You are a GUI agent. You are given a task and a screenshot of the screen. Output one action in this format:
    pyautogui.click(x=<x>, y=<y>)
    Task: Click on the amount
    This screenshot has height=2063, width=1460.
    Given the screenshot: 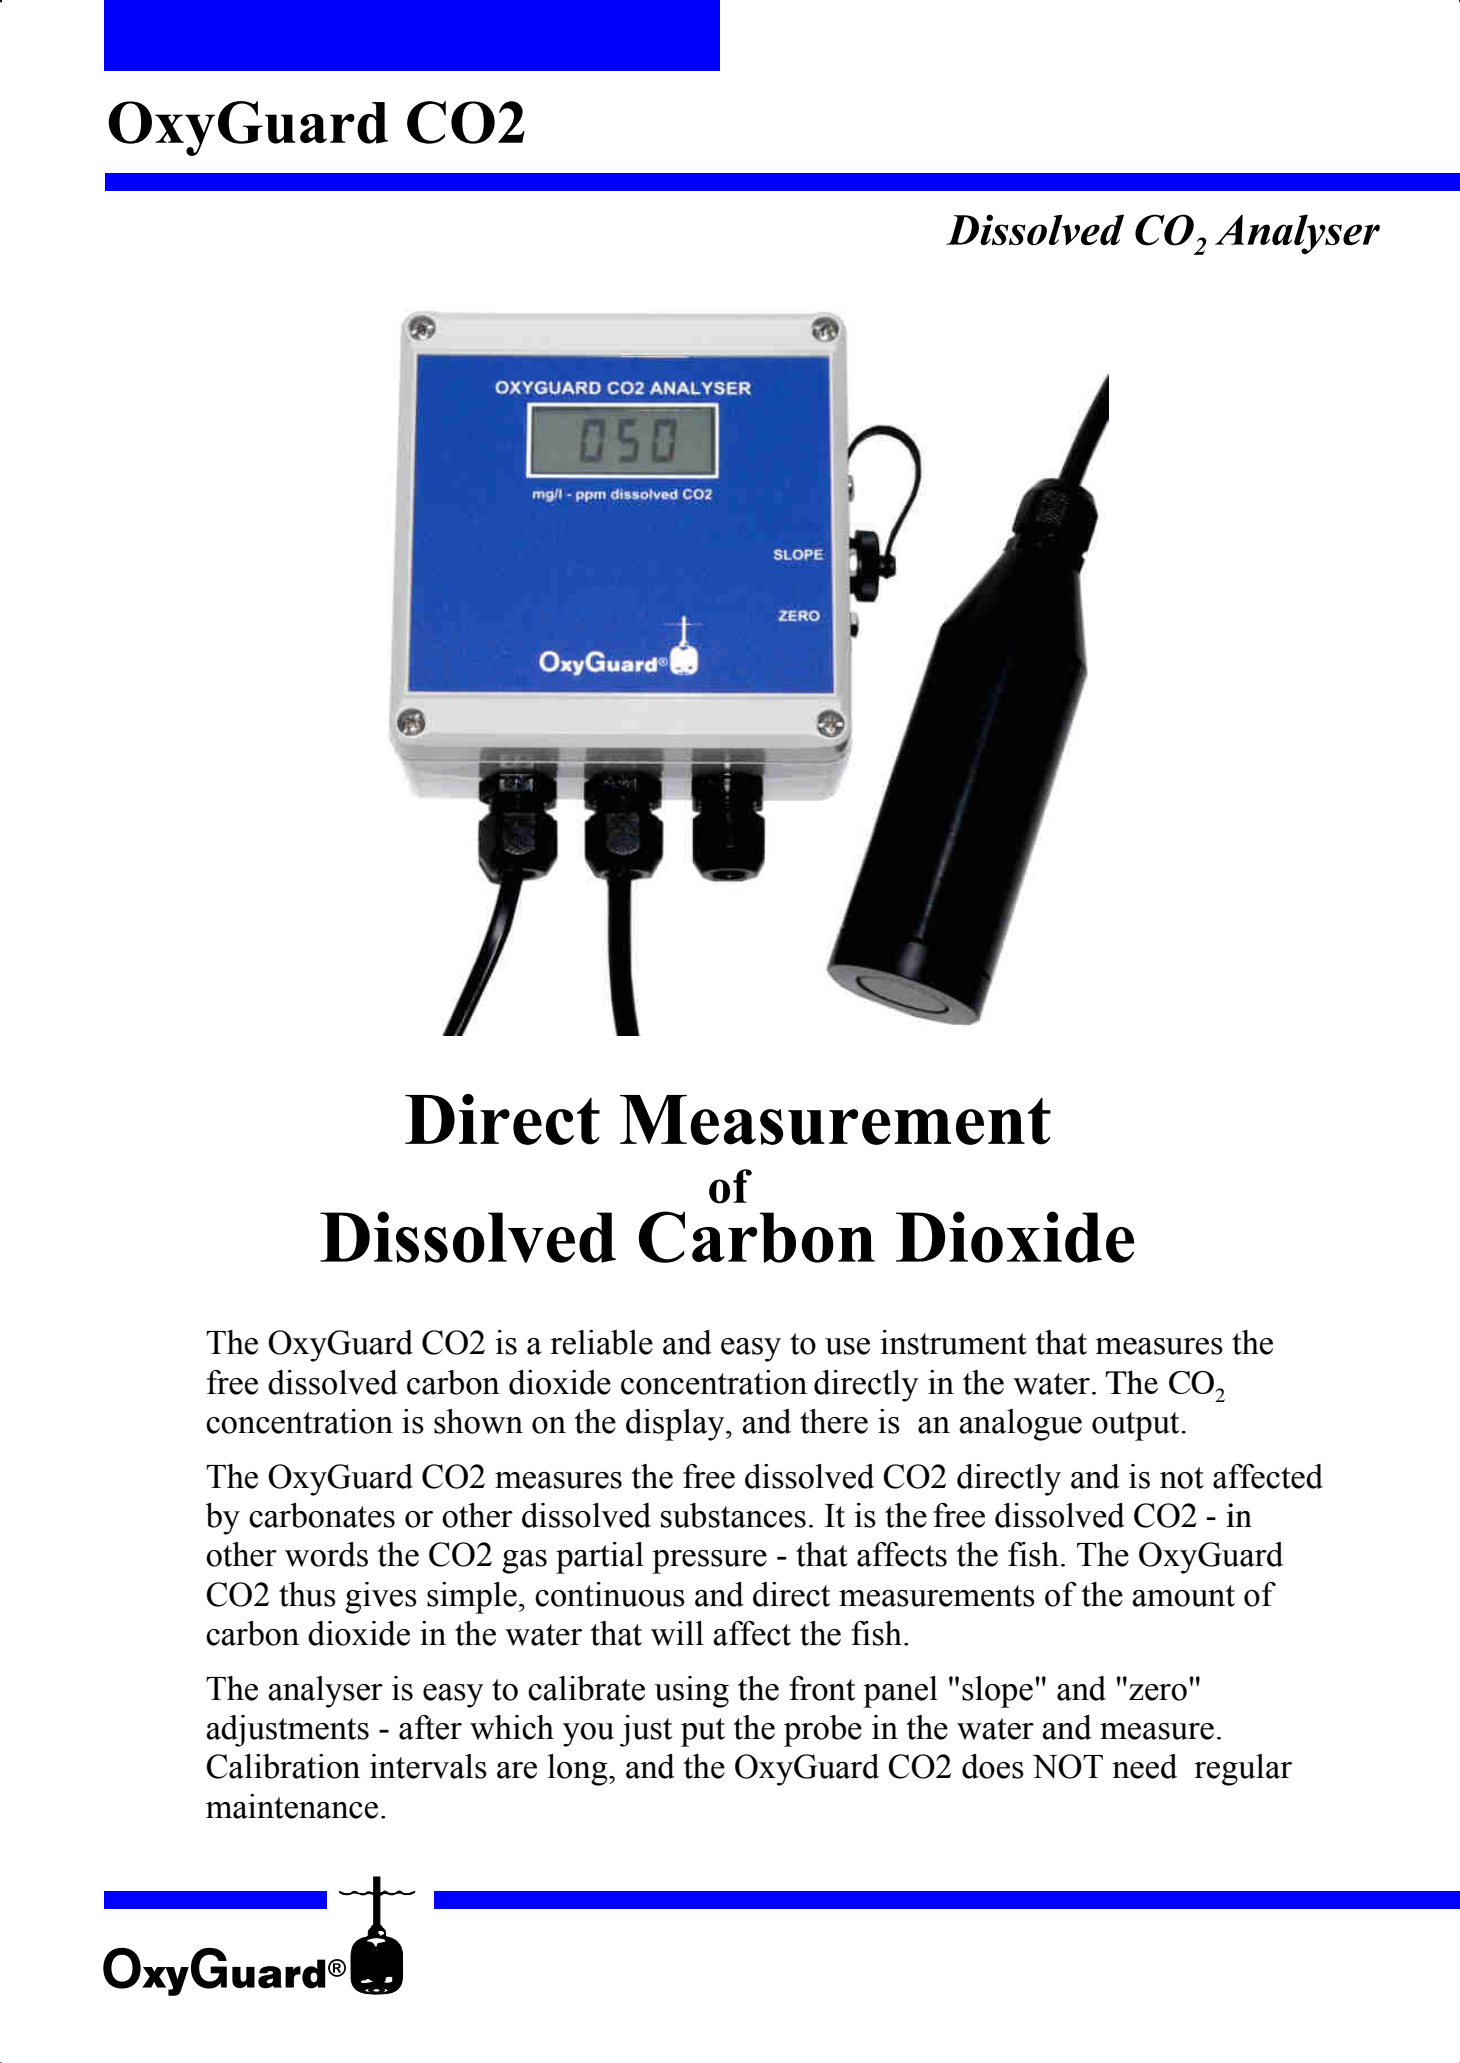 What is the action you would take?
    pyautogui.click(x=1183, y=1596)
